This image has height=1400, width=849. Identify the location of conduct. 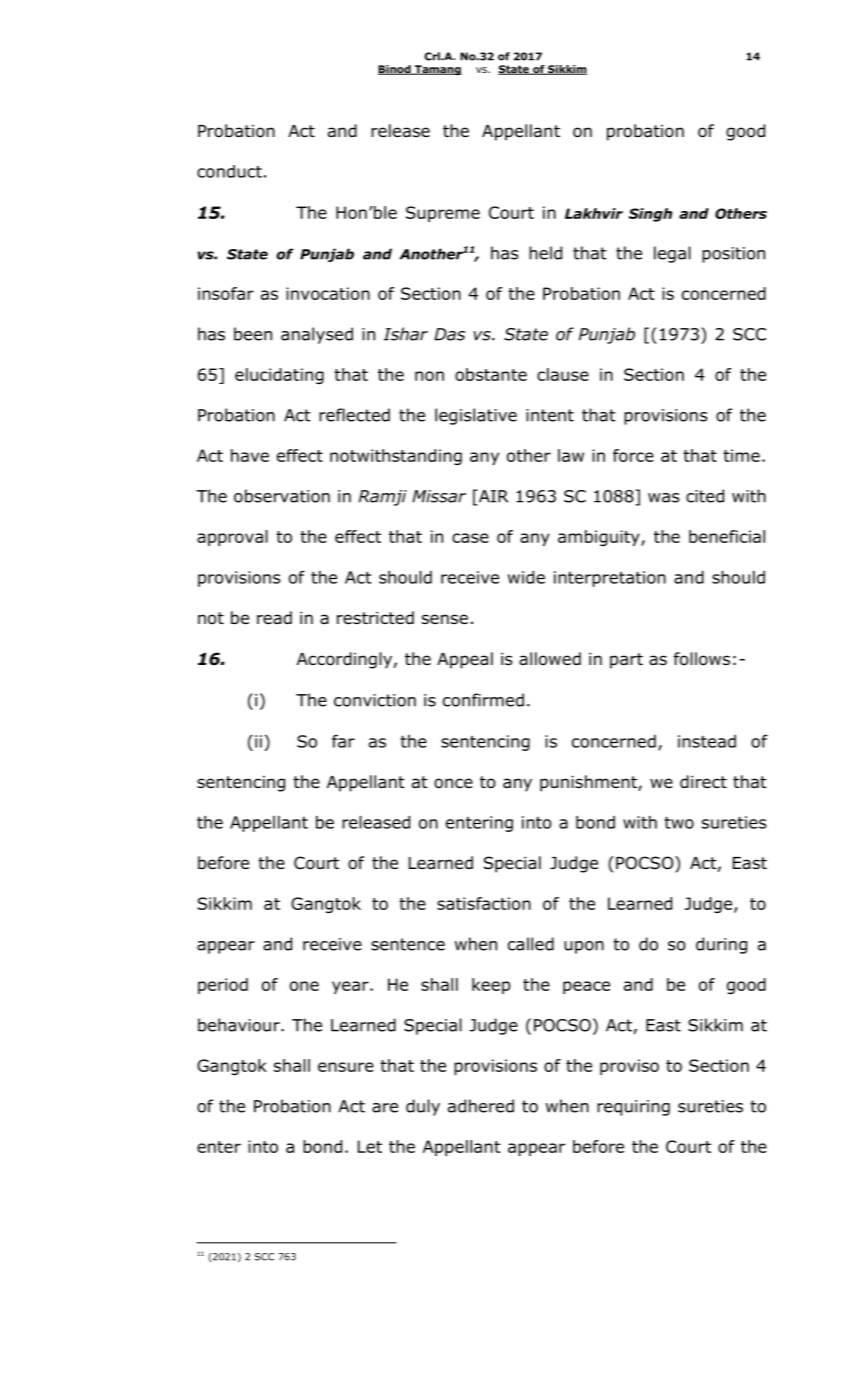
(229, 171).
